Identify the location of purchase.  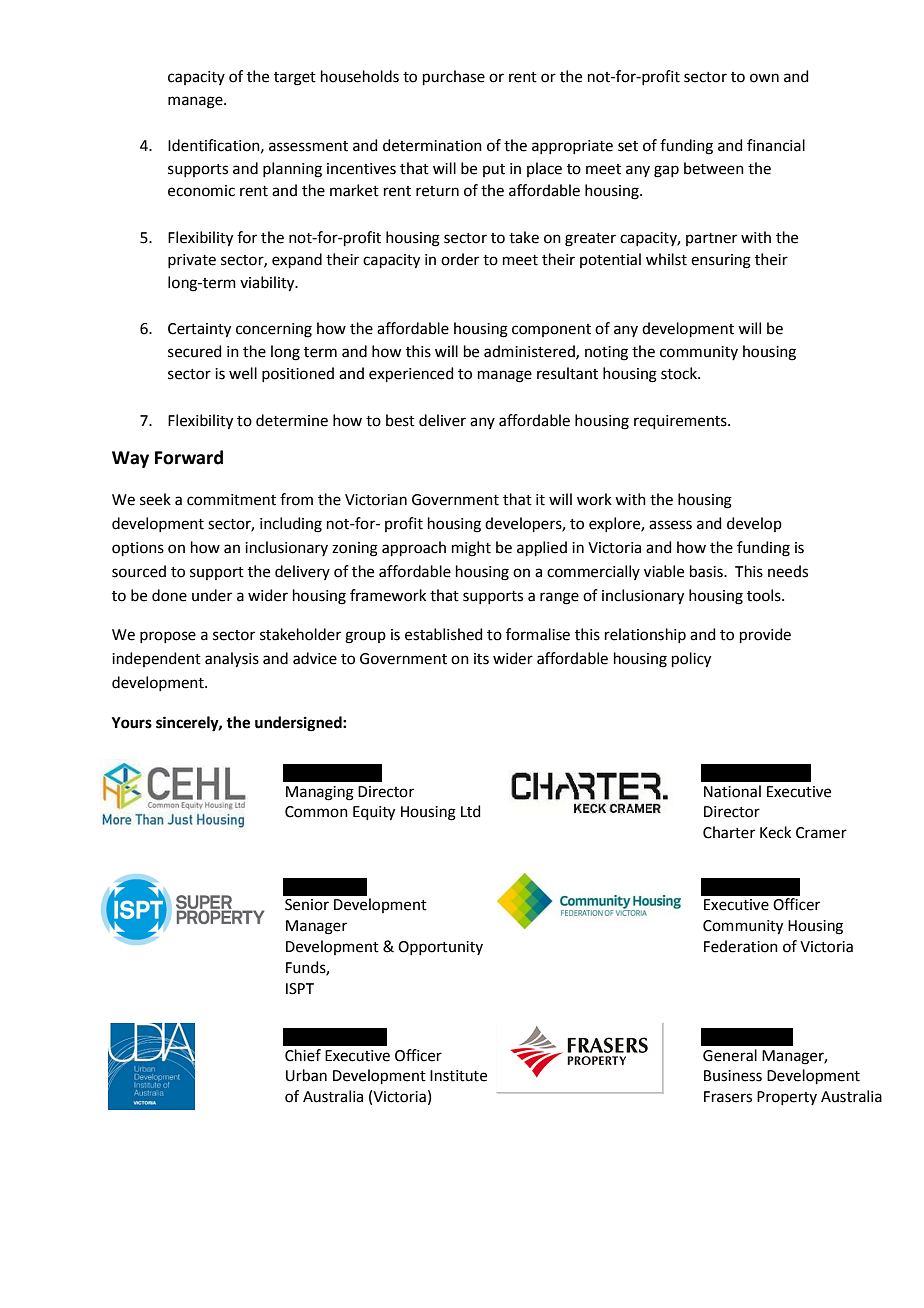
(454, 77).
